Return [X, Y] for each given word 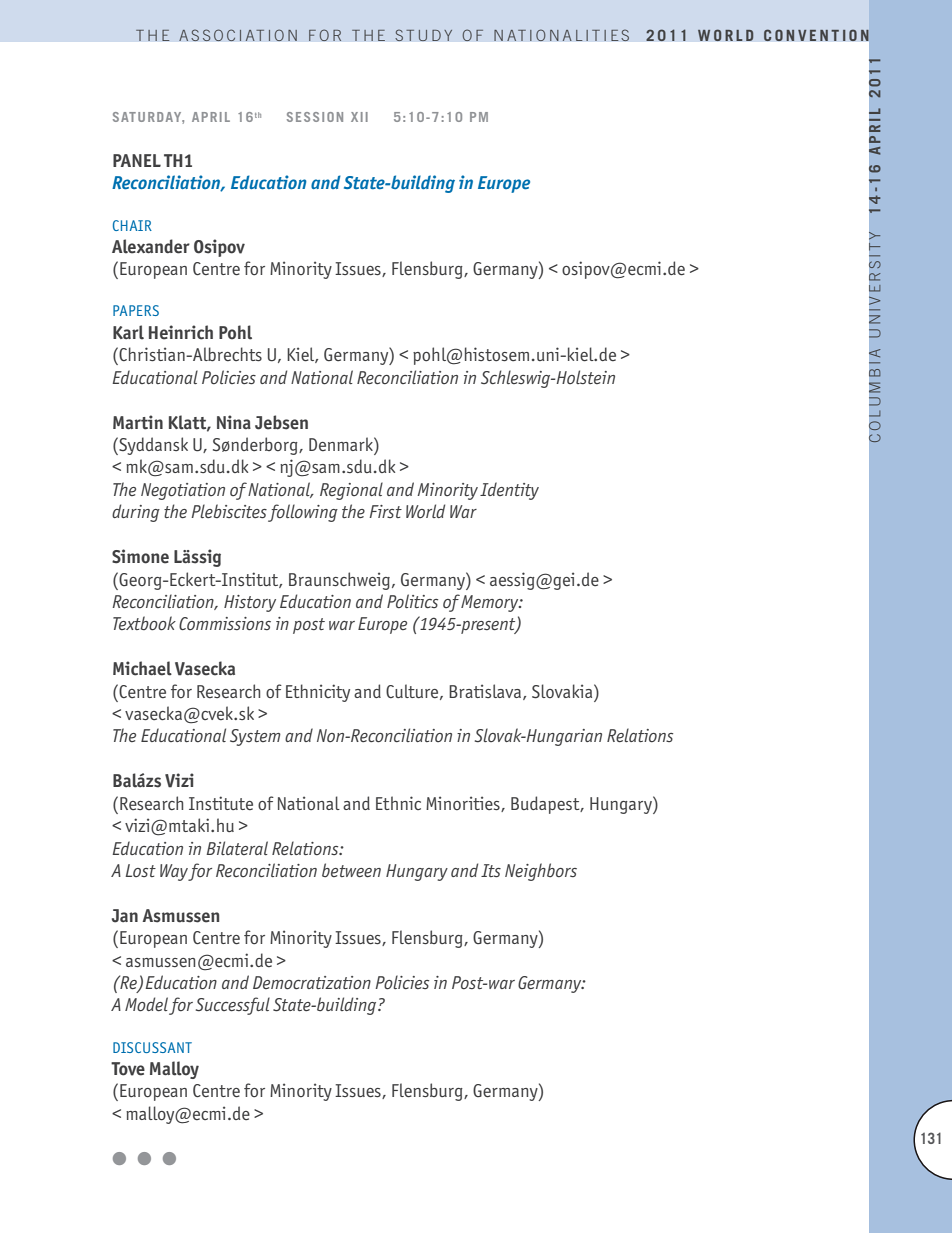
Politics [412, 601]
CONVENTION [816, 35]
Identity [509, 491]
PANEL [137, 160]
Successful [233, 1006]
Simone [140, 556]
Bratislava [486, 692]
